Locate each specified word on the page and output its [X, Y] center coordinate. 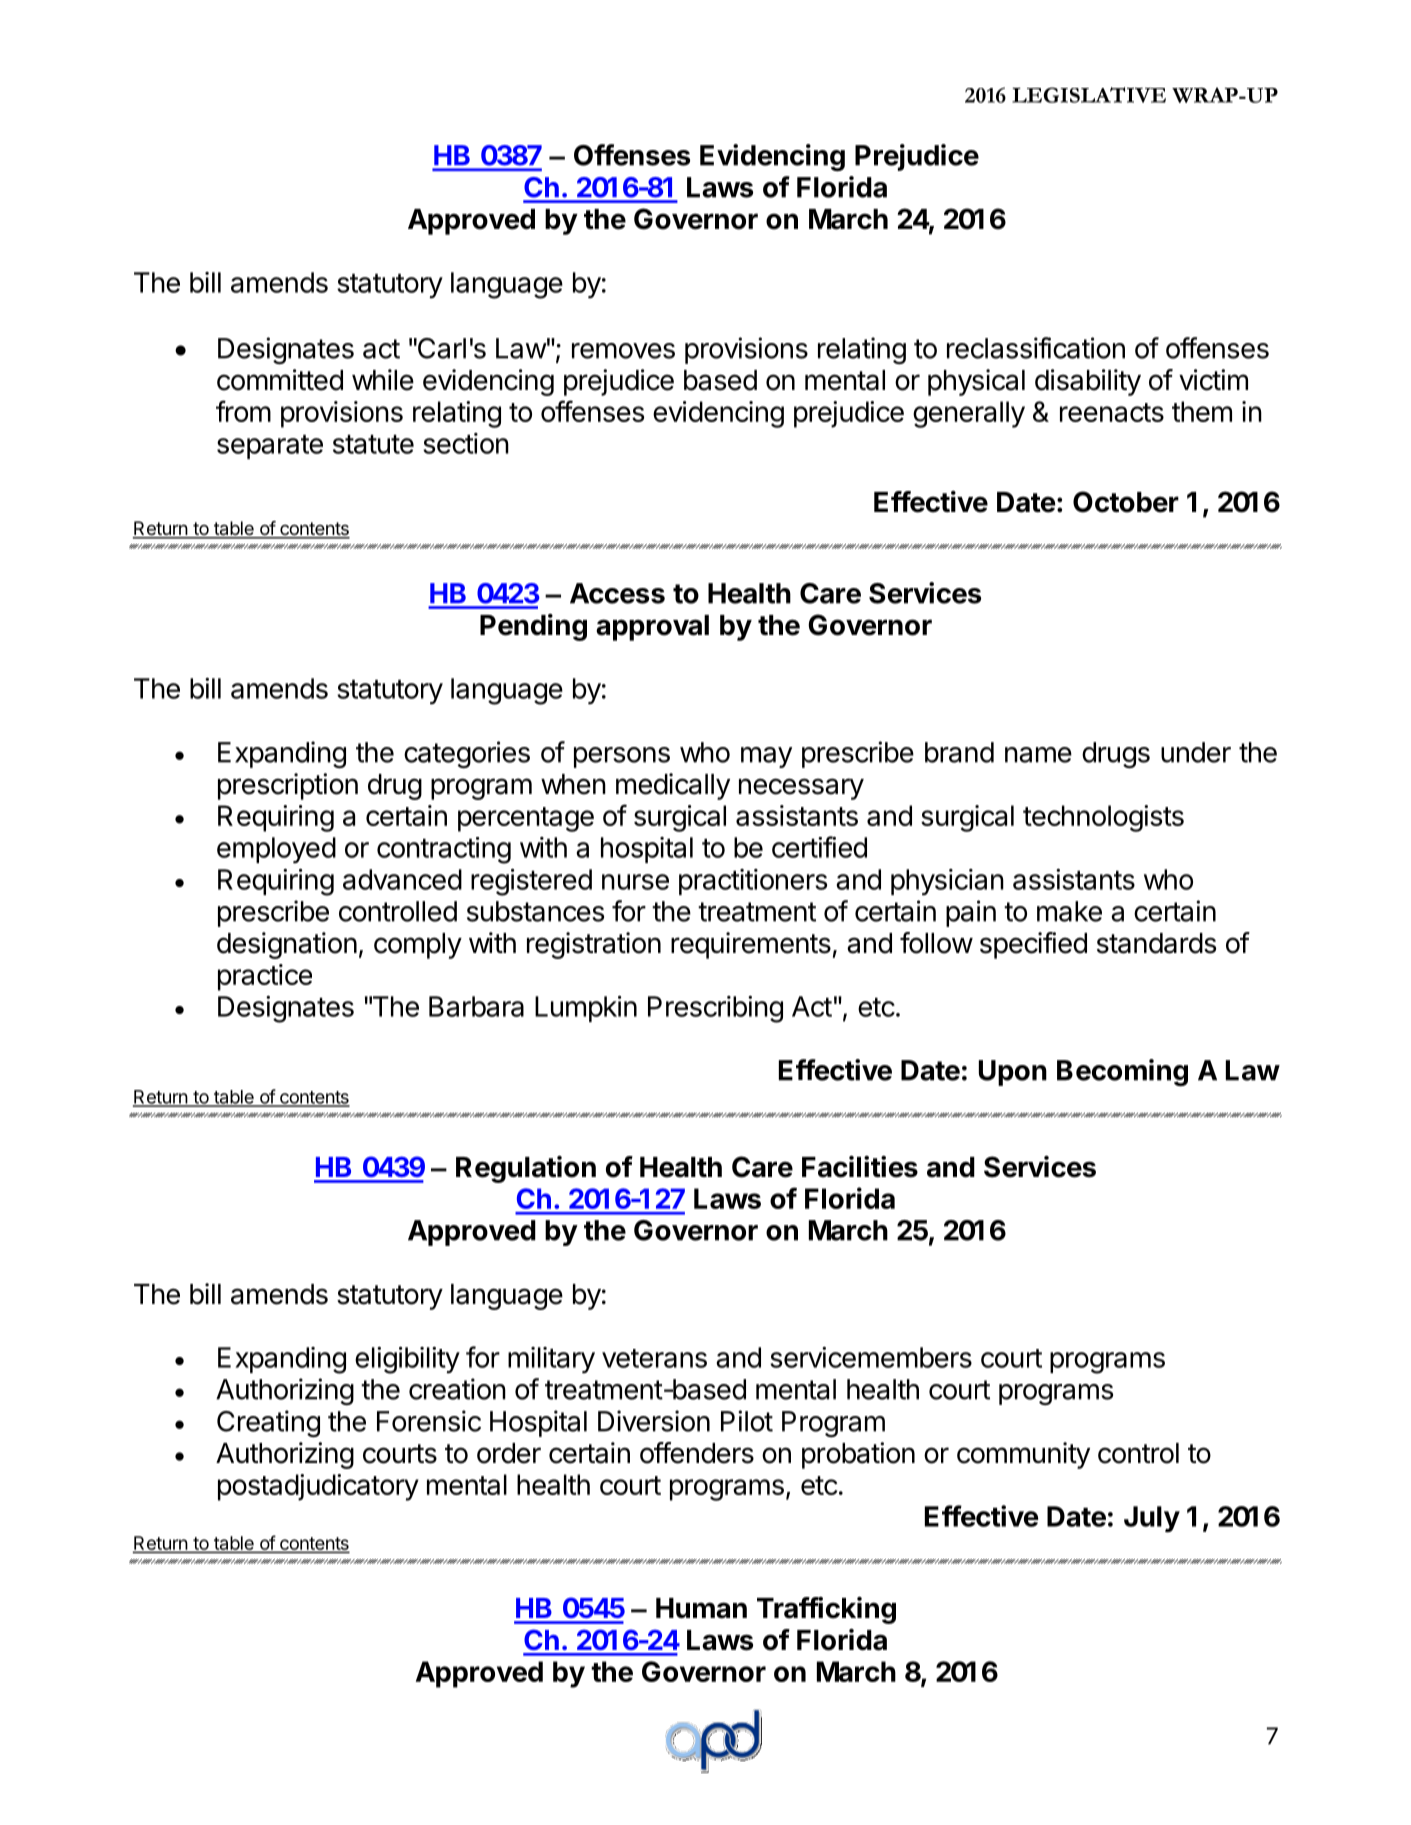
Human [701, 1608]
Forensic [429, 1421]
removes [623, 351]
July [1152, 1519]
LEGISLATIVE [1089, 95]
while [383, 380]
